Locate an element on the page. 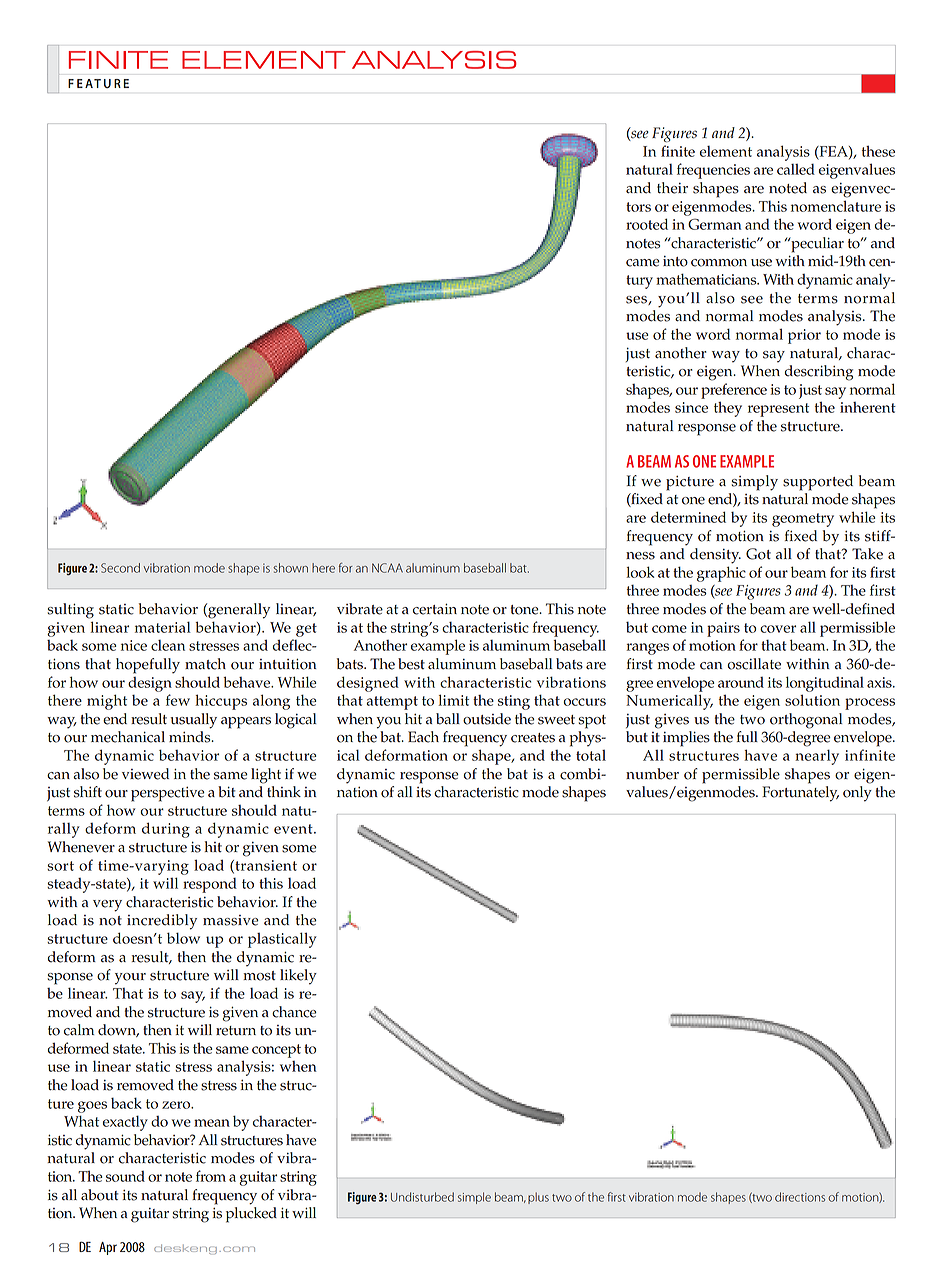 The height and width of the document is (1288, 943). called is located at coordinates (796, 169).
